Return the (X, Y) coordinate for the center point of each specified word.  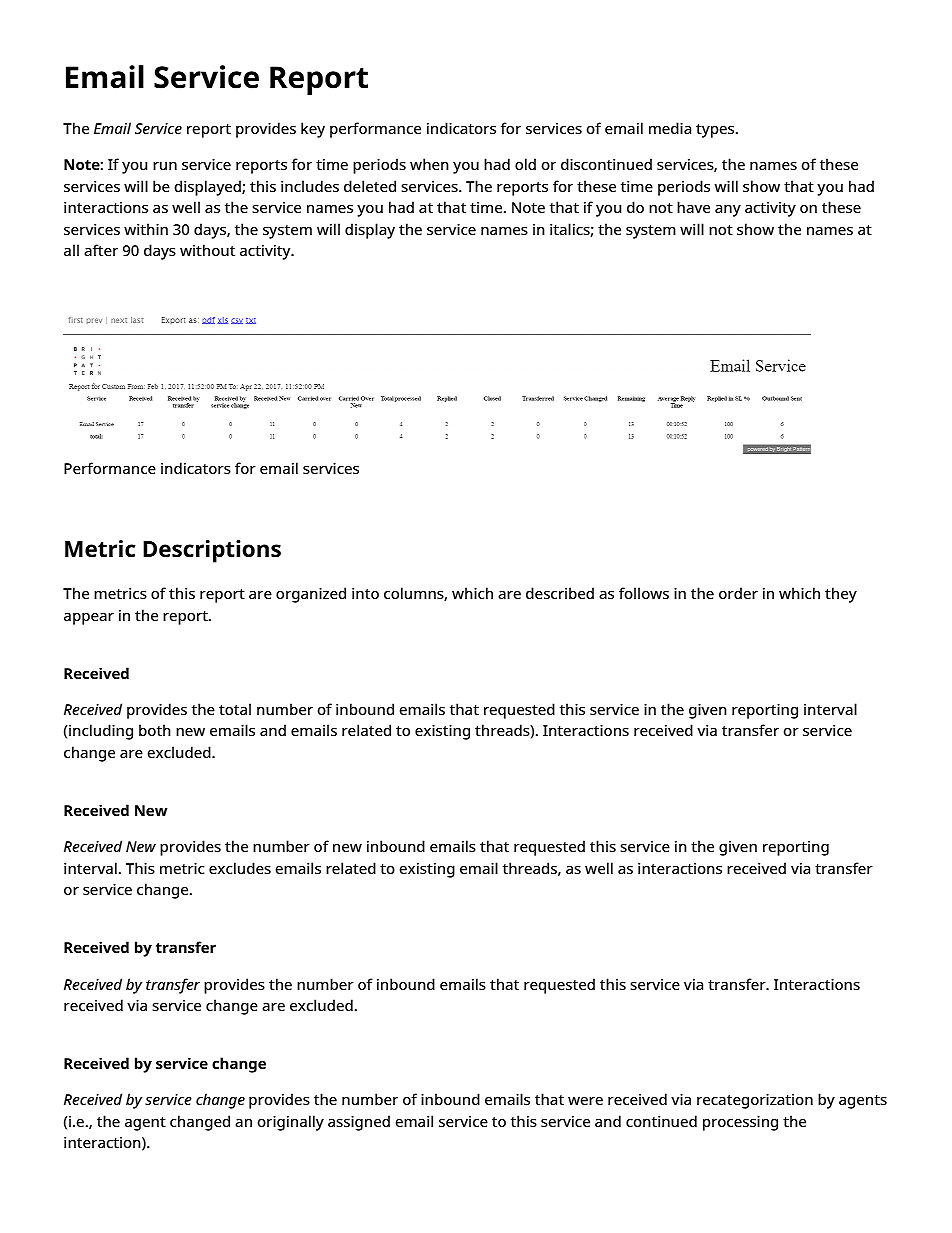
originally (291, 1123)
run (165, 166)
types (716, 131)
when (429, 164)
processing (740, 1123)
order (738, 593)
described (560, 593)
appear (89, 619)
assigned (359, 1123)
